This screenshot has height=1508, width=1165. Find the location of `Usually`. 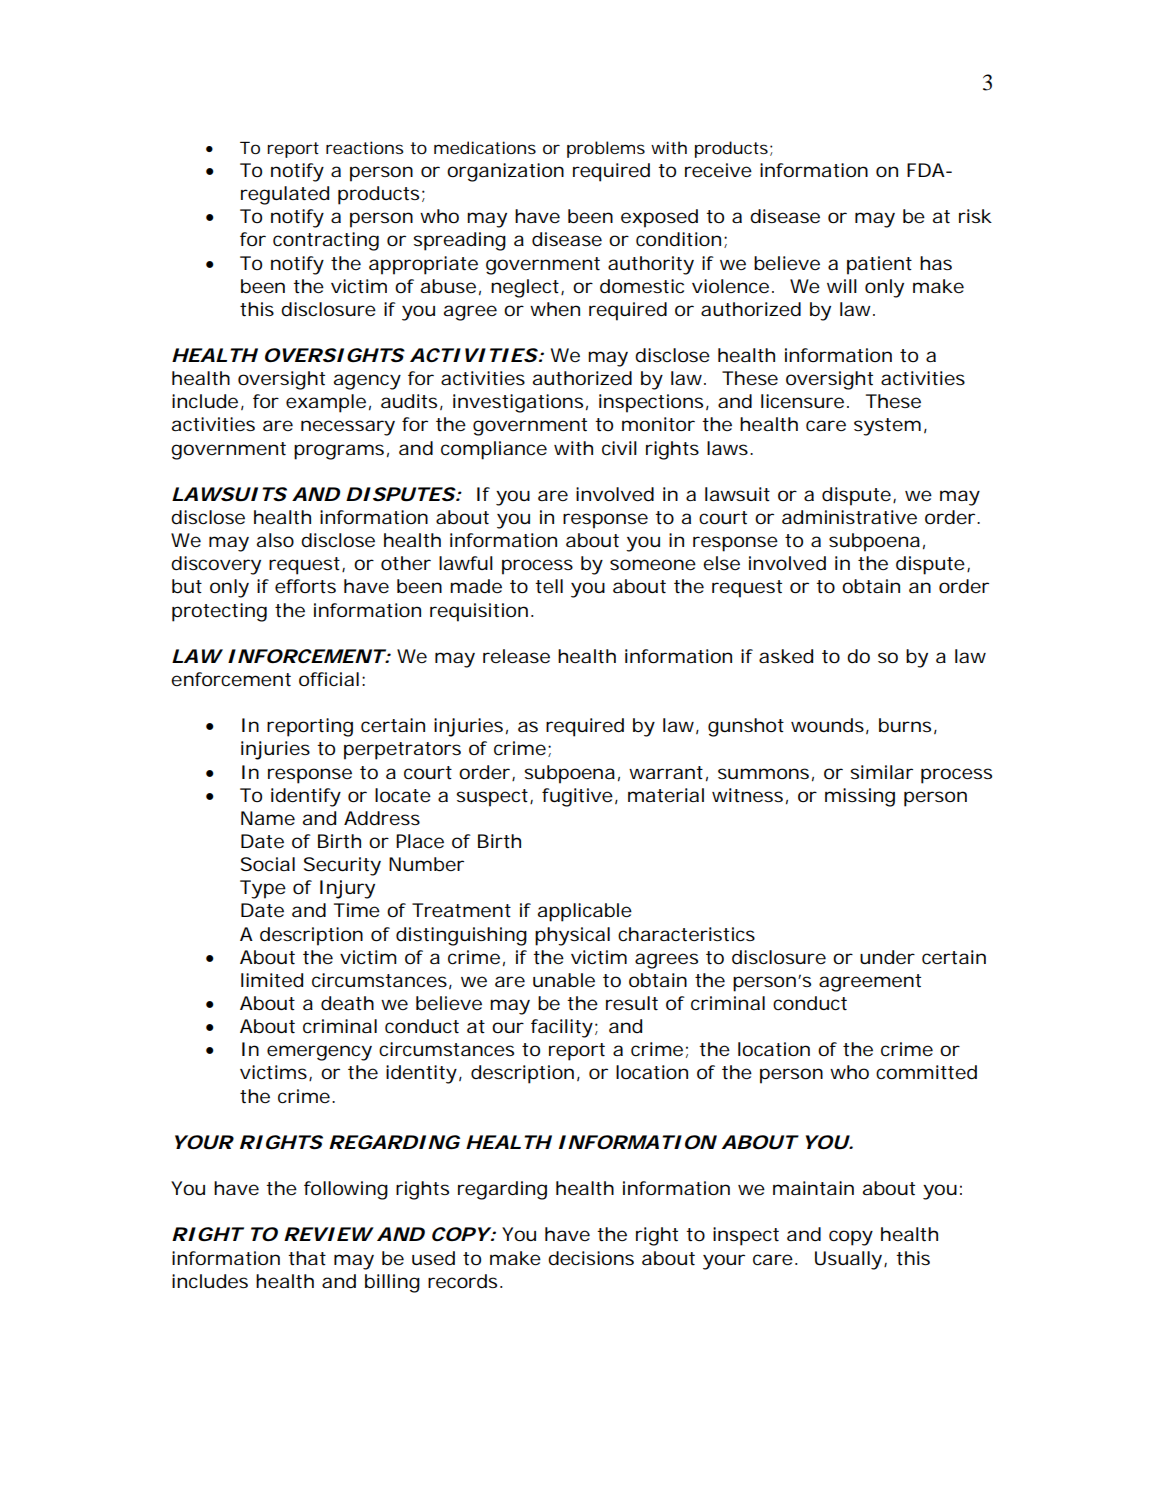

Usually is located at coordinates (848, 1260).
